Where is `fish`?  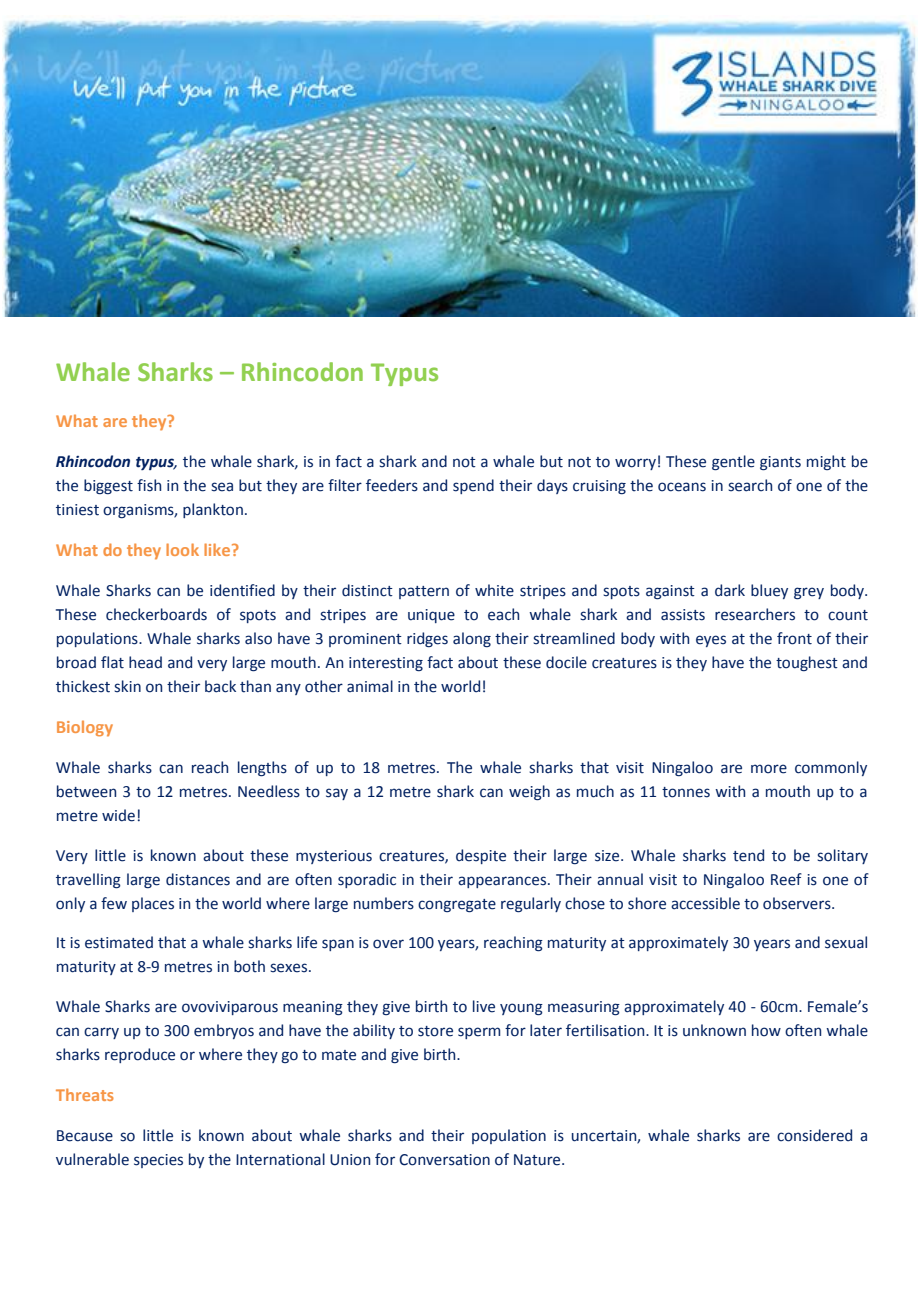
fish is located at coordinates (149, 485).
